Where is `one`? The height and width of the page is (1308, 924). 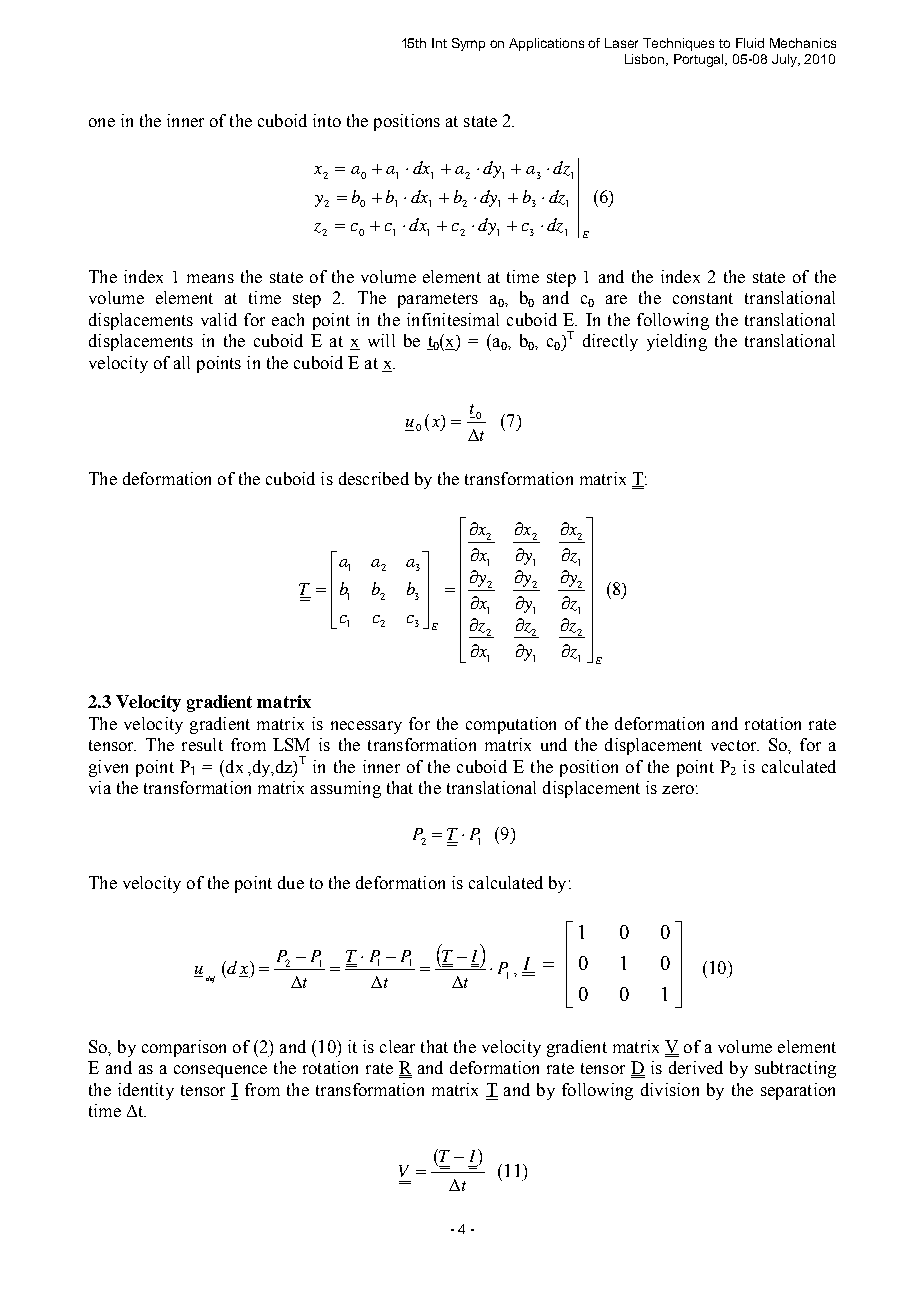 one is located at coordinates (102, 122).
